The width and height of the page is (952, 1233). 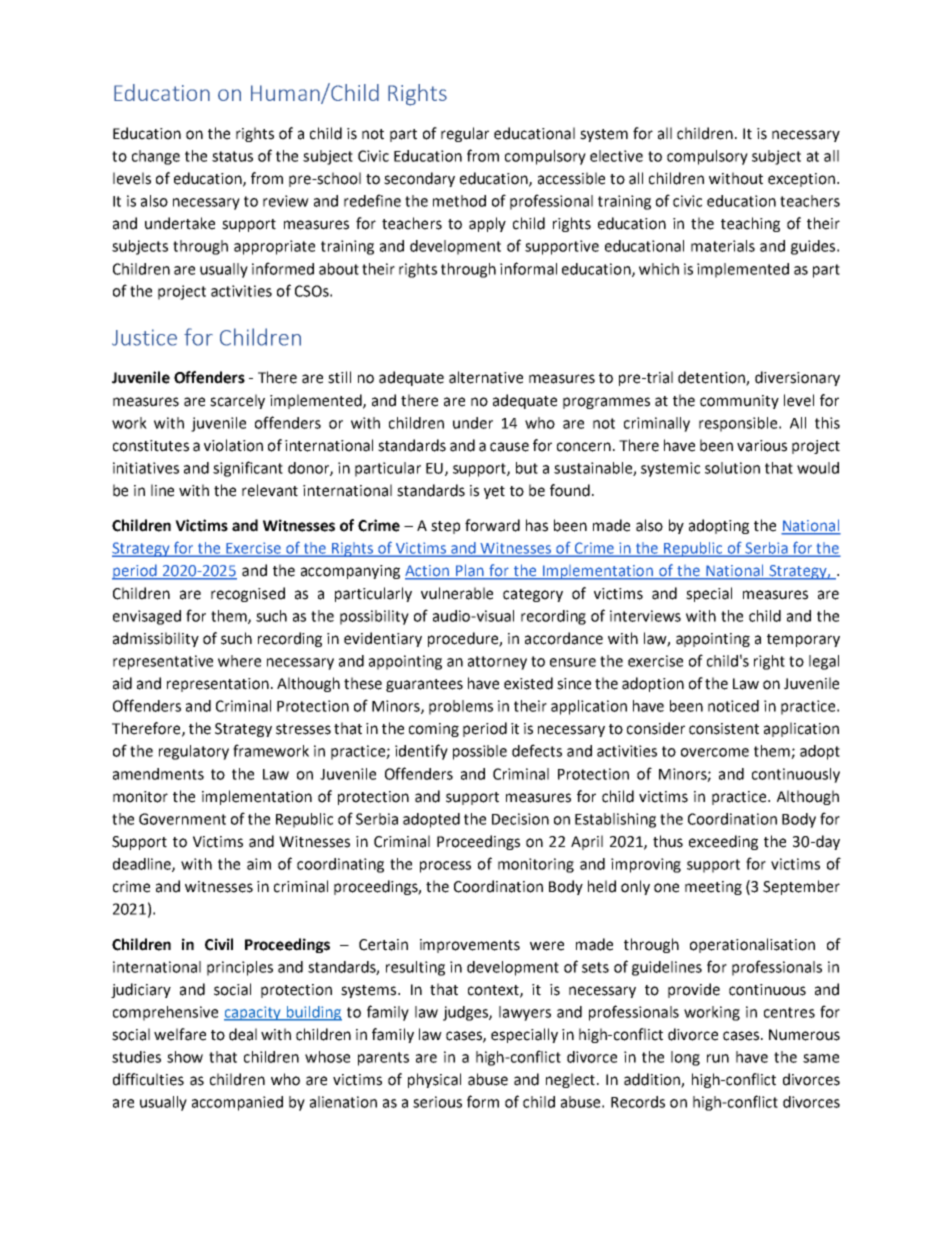 What do you see at coordinates (465, 134) in the page?
I see `regular` at bounding box center [465, 134].
